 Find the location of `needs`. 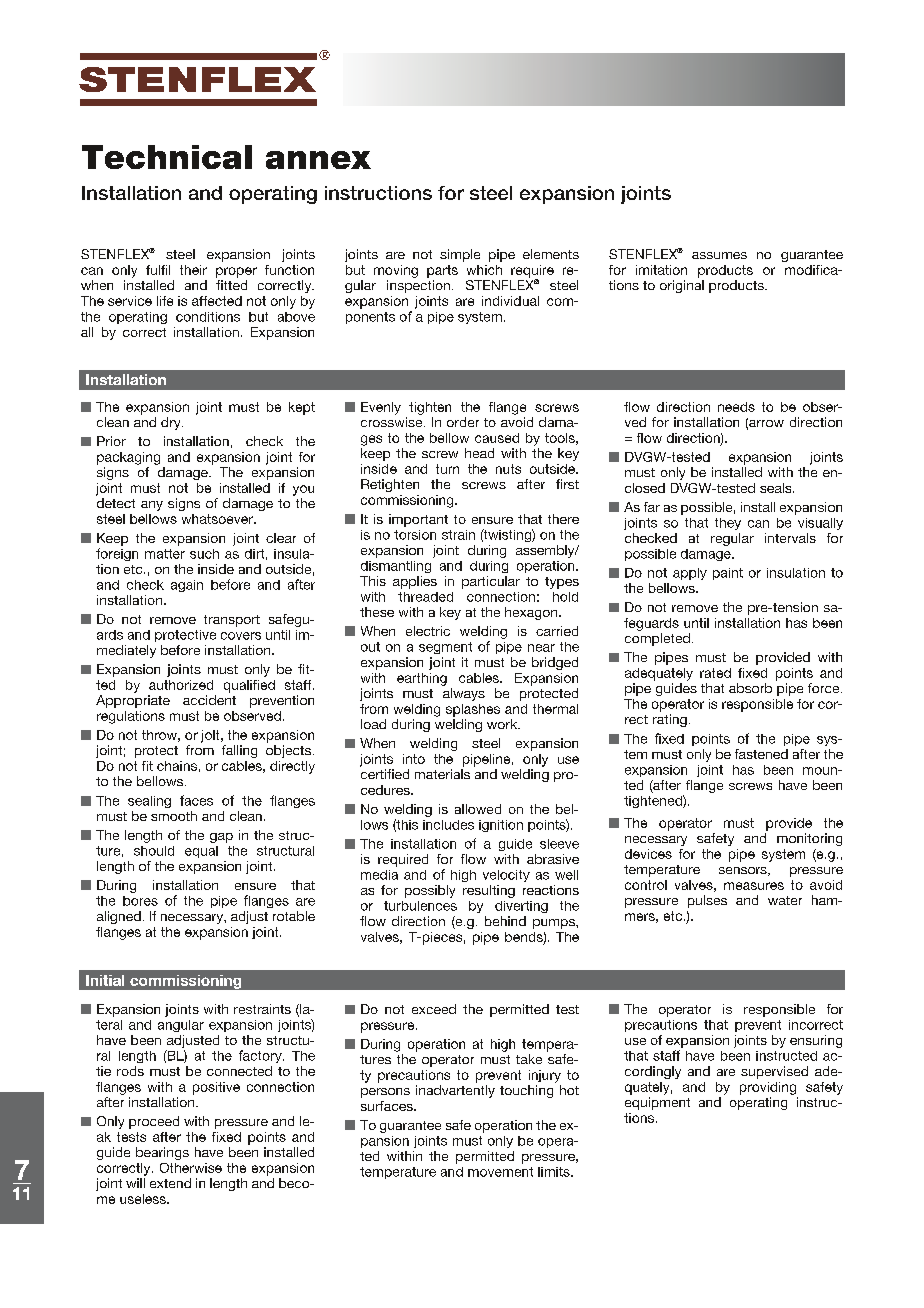

needs is located at coordinates (736, 407).
